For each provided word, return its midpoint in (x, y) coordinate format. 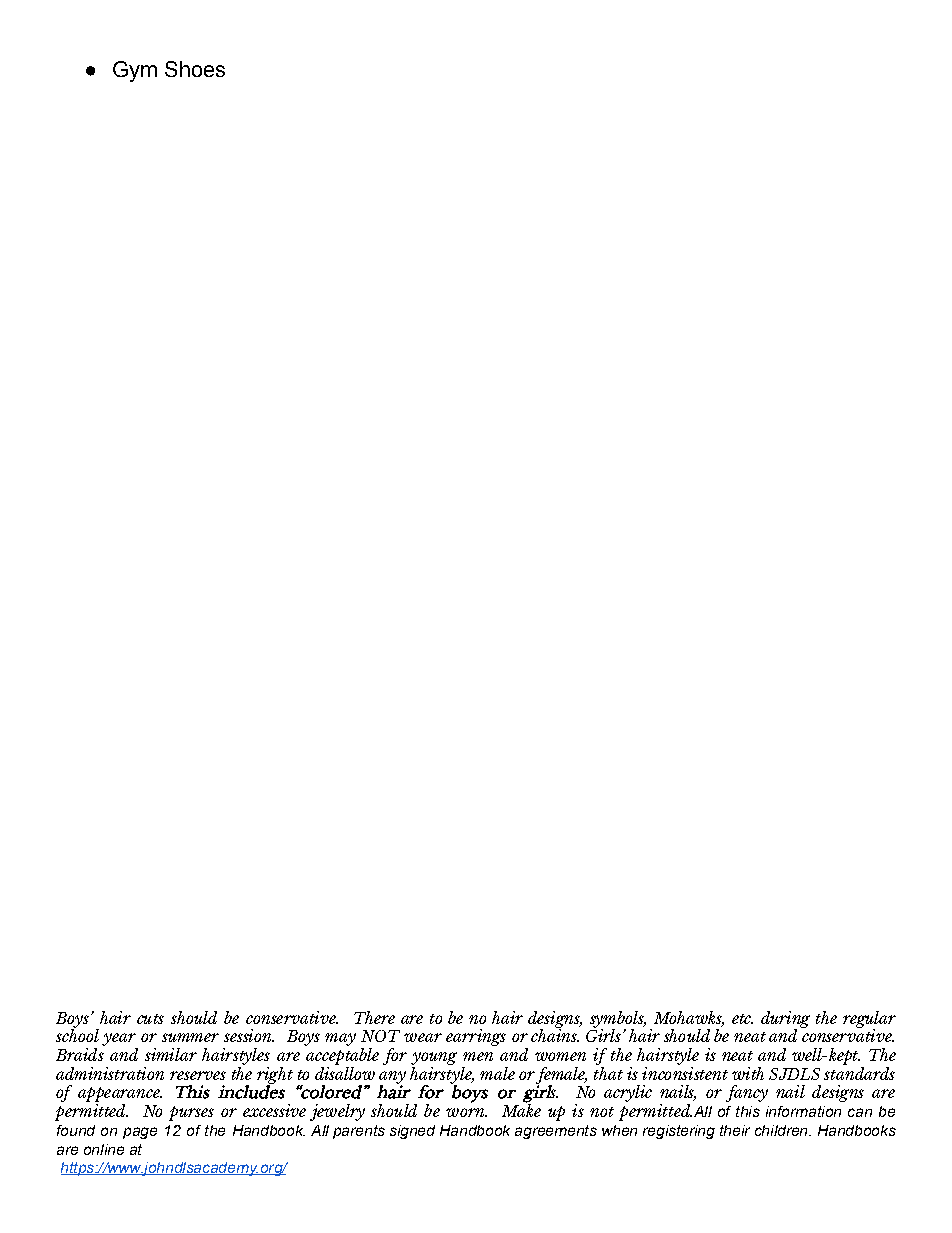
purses (191, 1113)
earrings (476, 1037)
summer (190, 1037)
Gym (135, 71)
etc (742, 1019)
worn (466, 1112)
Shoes (195, 69)
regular (869, 1020)
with (748, 1073)
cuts (150, 1019)
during (785, 1020)
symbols (618, 1020)
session (249, 1035)
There (374, 1017)
